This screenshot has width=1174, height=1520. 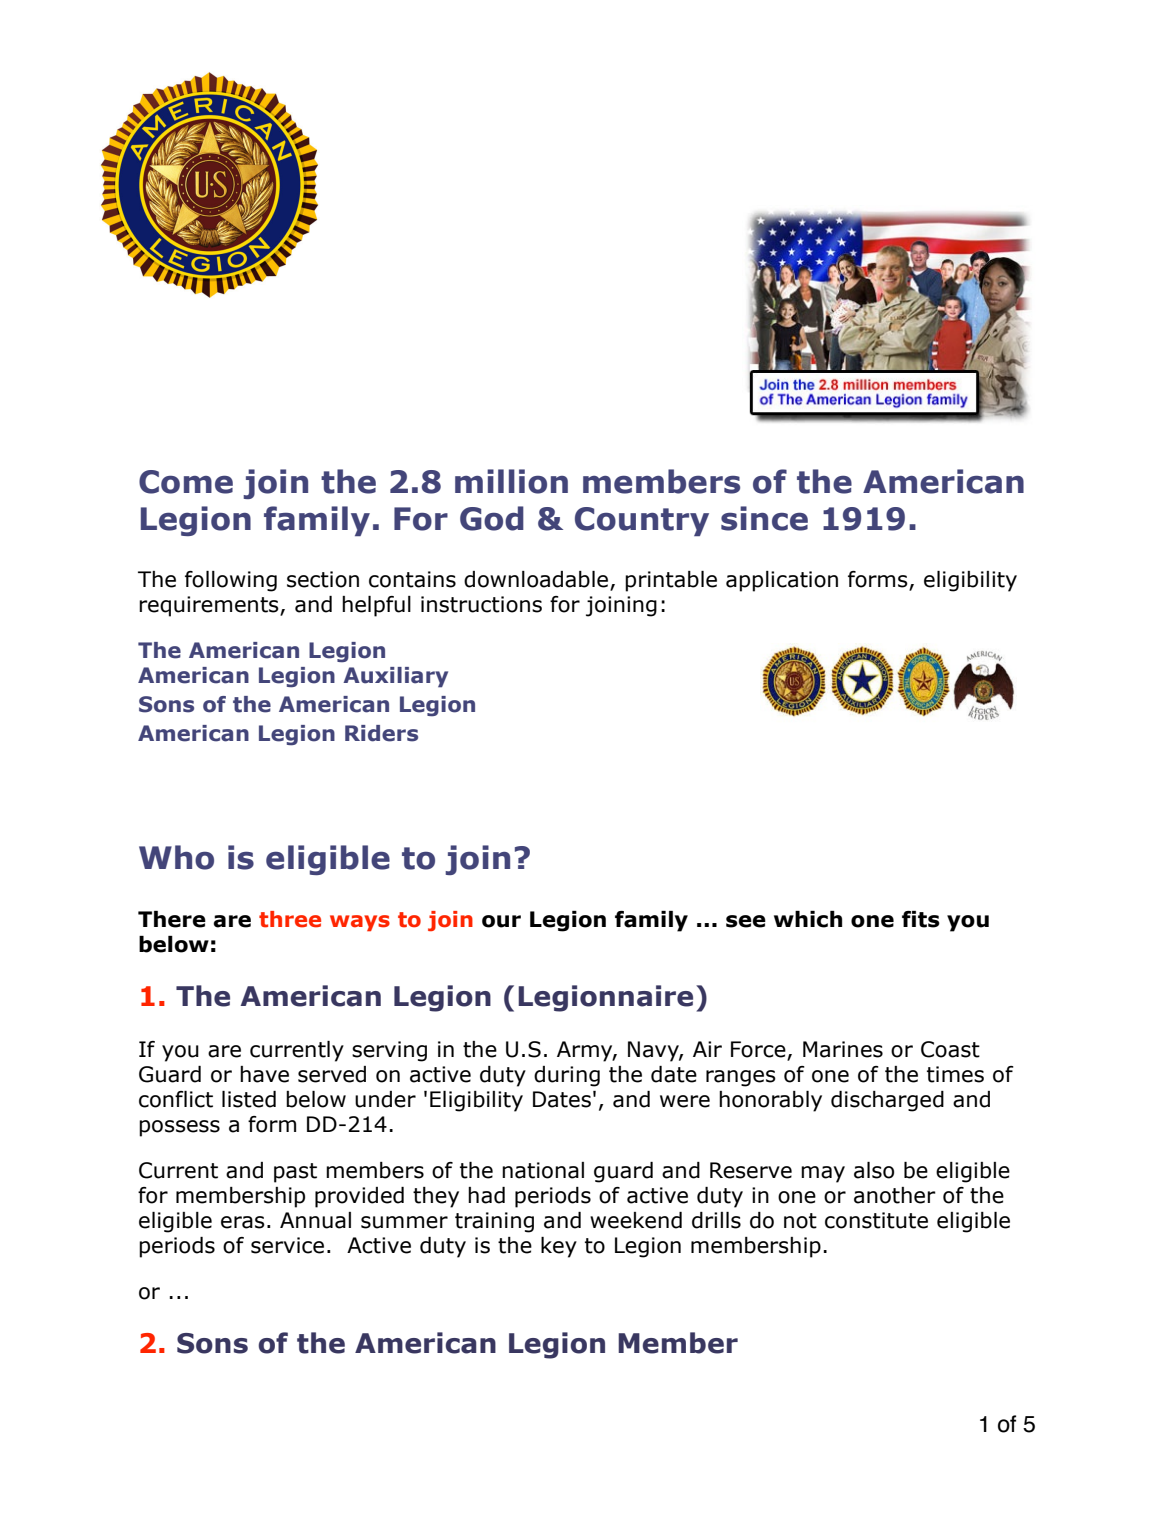 What do you see at coordinates (764, 518) in the screenshot?
I see `since` at bounding box center [764, 518].
